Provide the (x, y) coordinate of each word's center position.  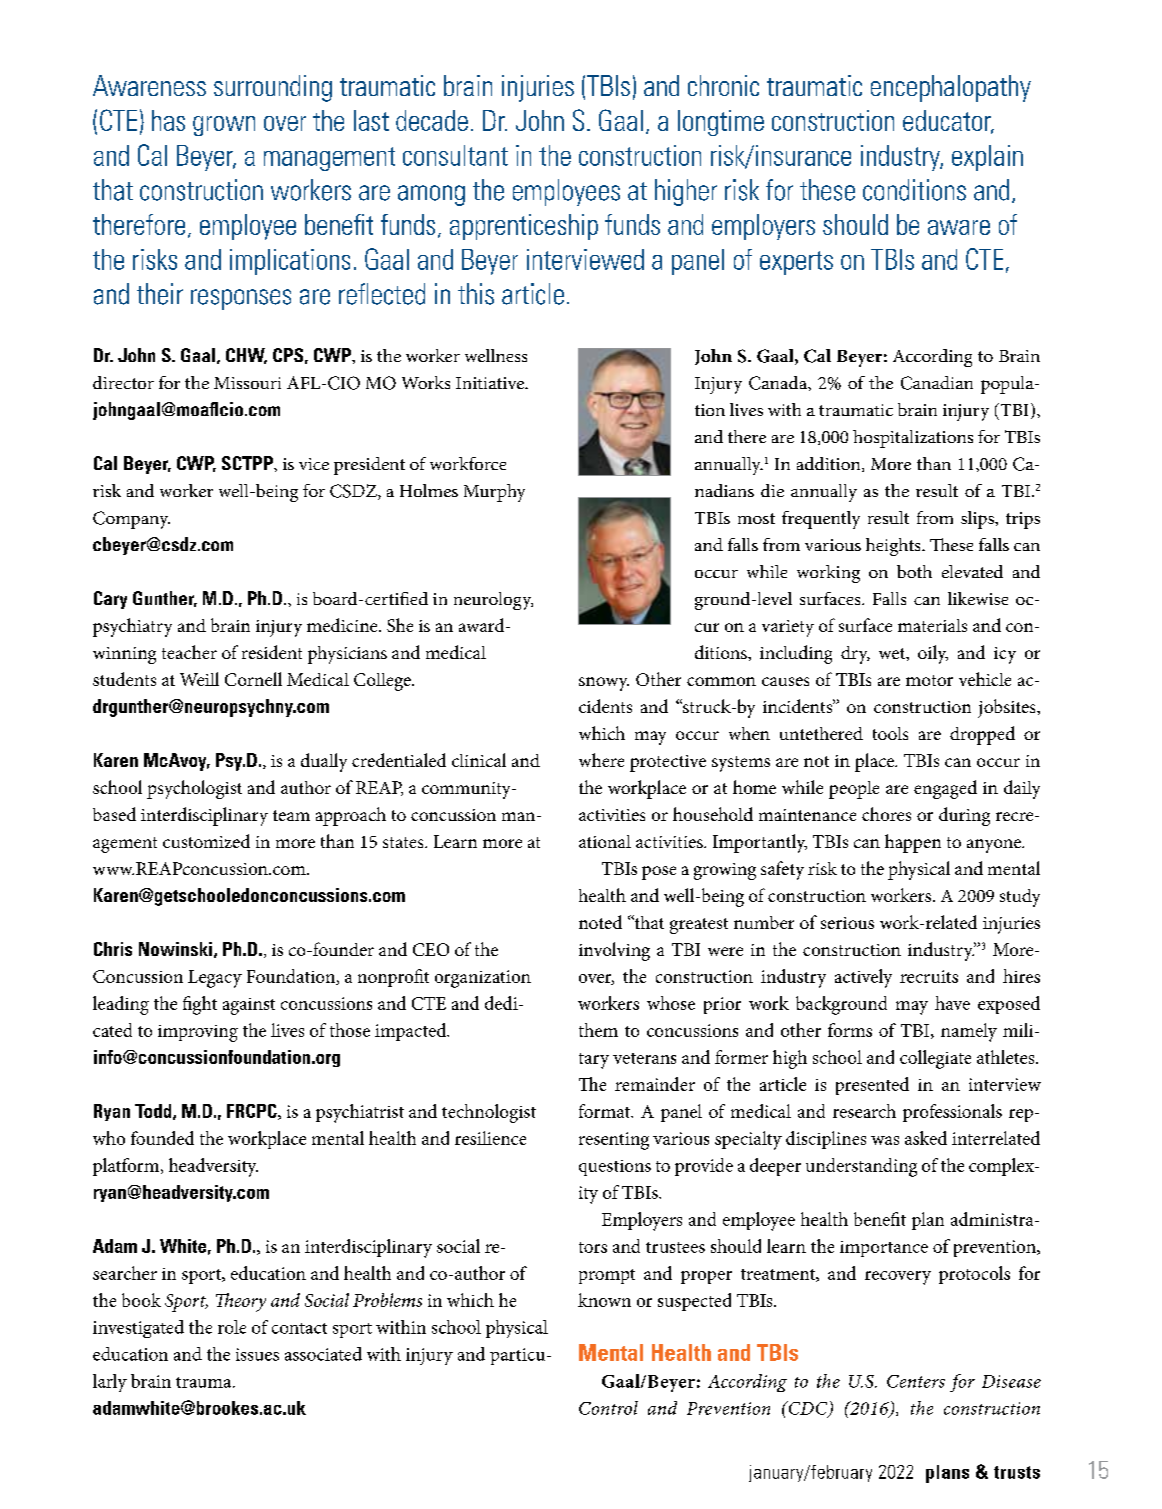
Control (608, 1408)
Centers (916, 1381)
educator (948, 122)
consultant (455, 155)
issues (257, 1354)
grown (224, 126)
